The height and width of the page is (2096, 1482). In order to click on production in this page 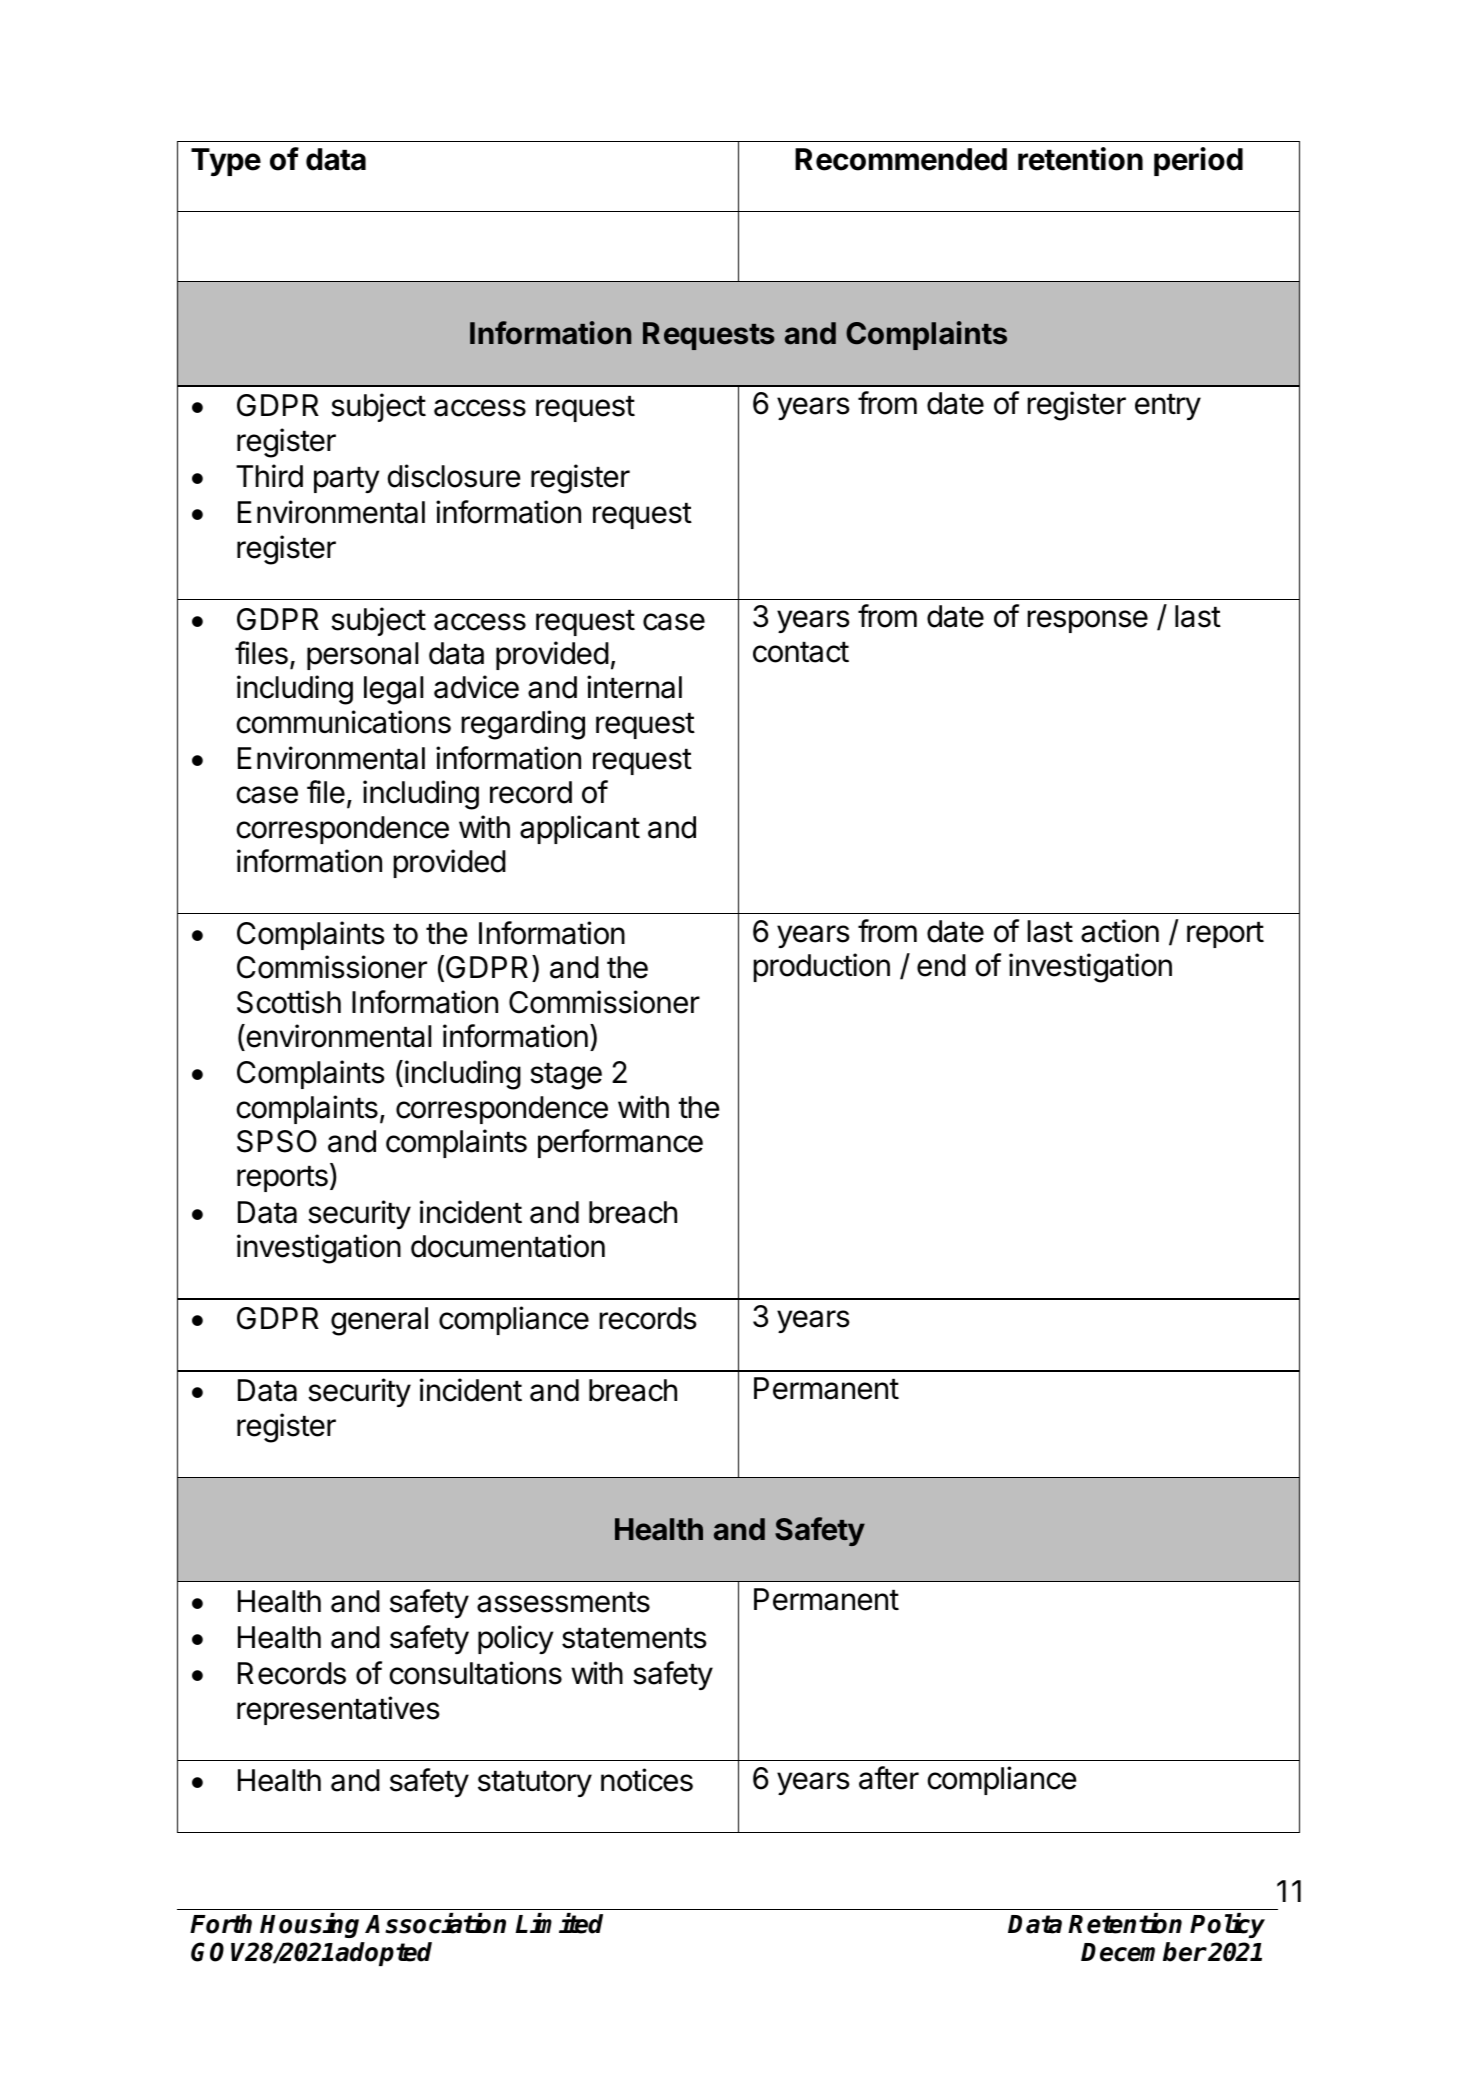, I will do `click(821, 967)`.
